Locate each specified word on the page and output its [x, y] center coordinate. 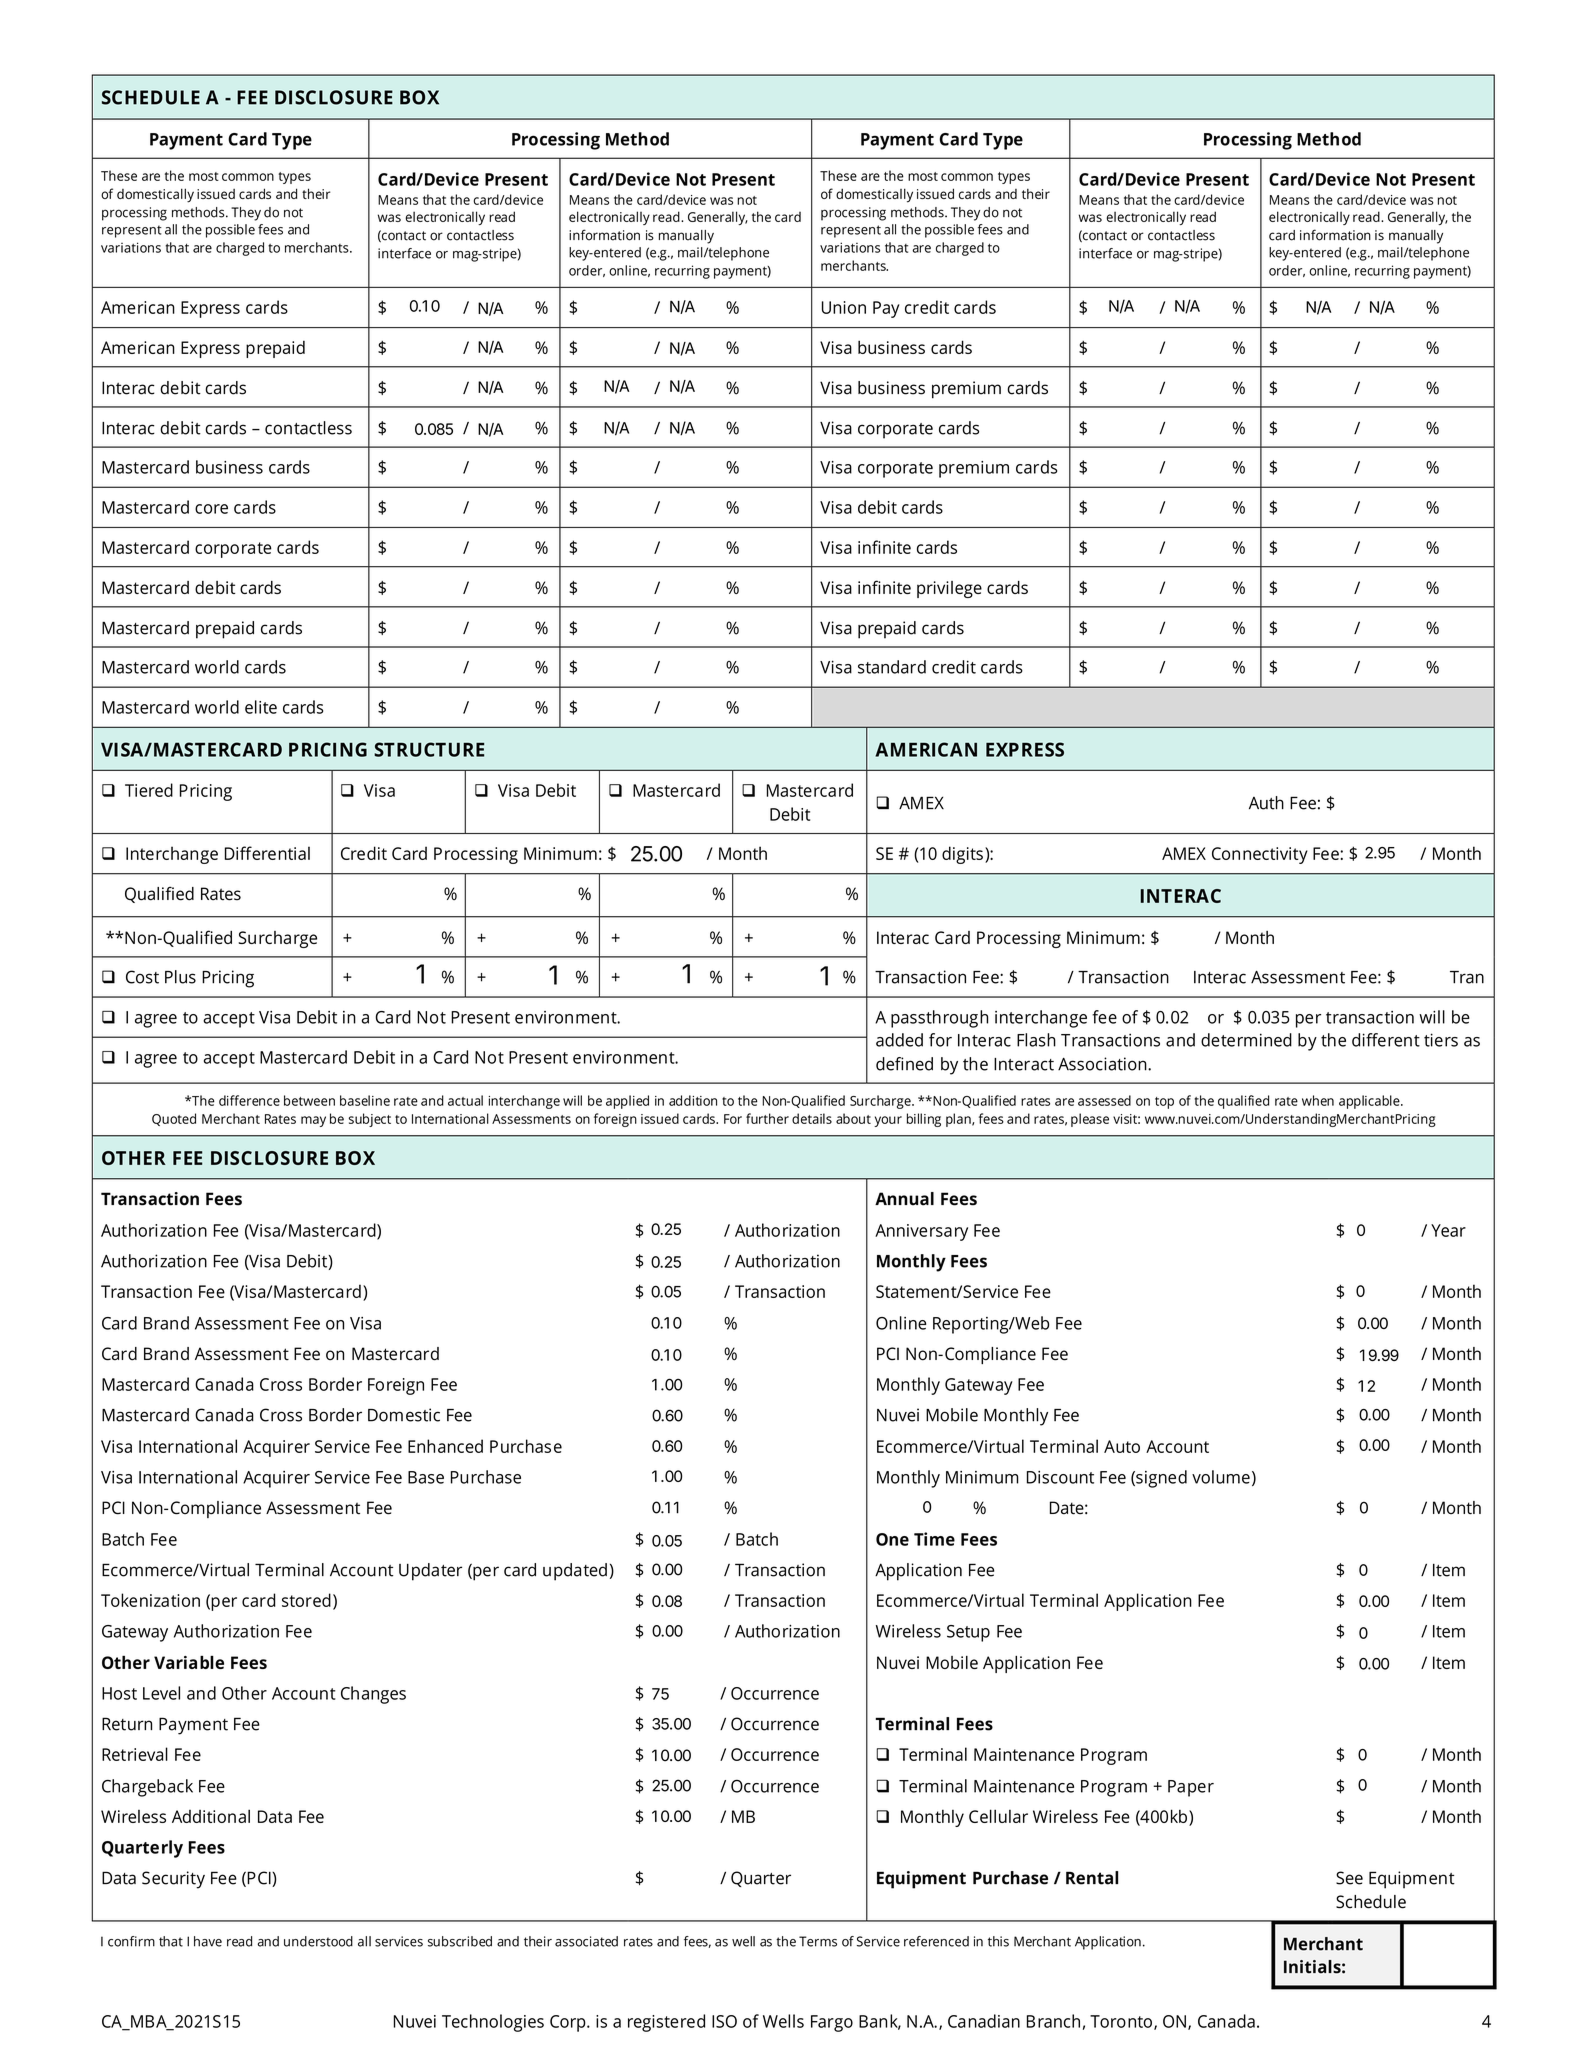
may [313, 1121]
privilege [949, 589]
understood [318, 1941]
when [1318, 1100]
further [767, 1118]
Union [844, 307]
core [211, 509]
